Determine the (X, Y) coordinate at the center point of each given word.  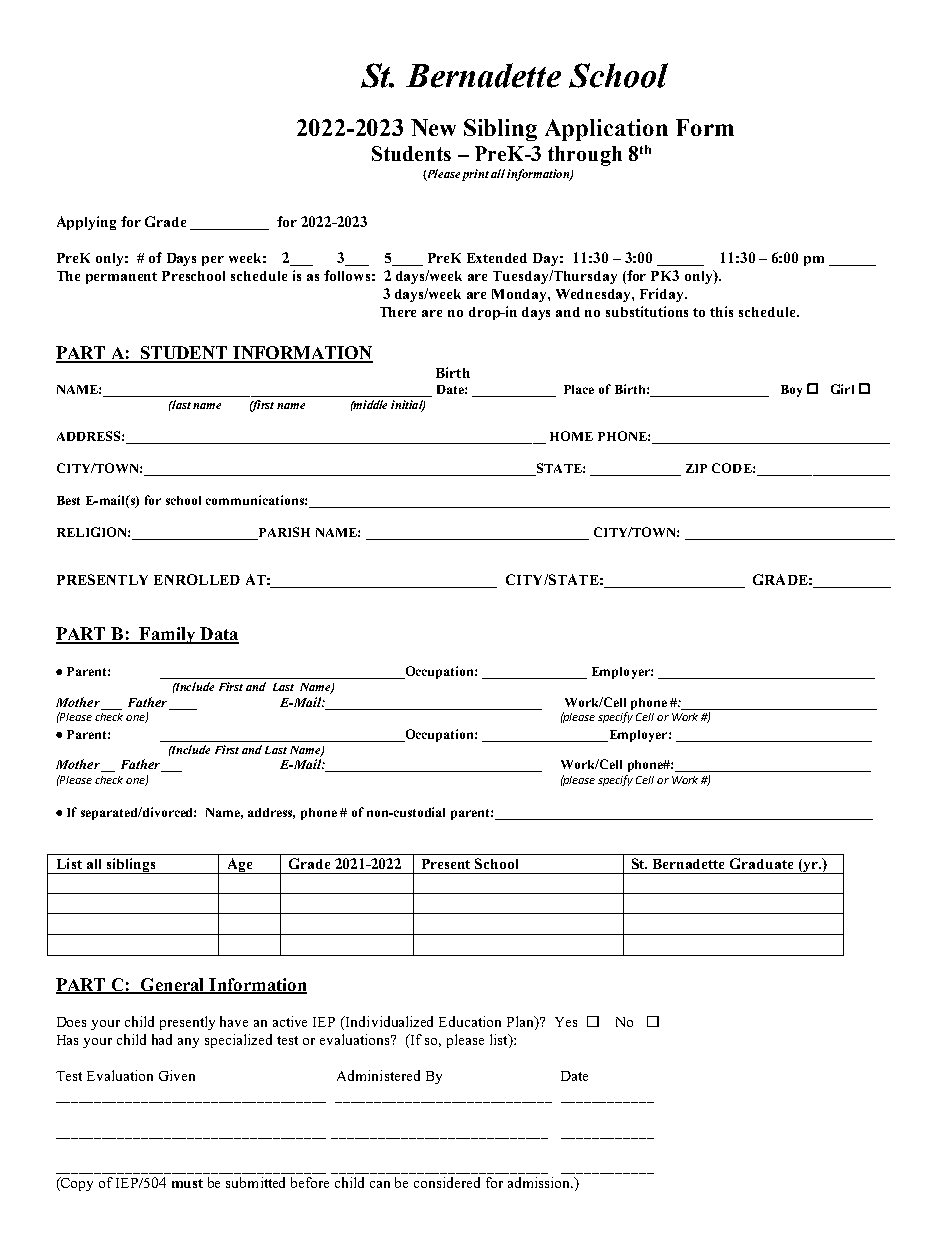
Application (606, 130)
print (475, 175)
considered (447, 1182)
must (187, 1183)
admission (540, 1182)
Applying (86, 223)
